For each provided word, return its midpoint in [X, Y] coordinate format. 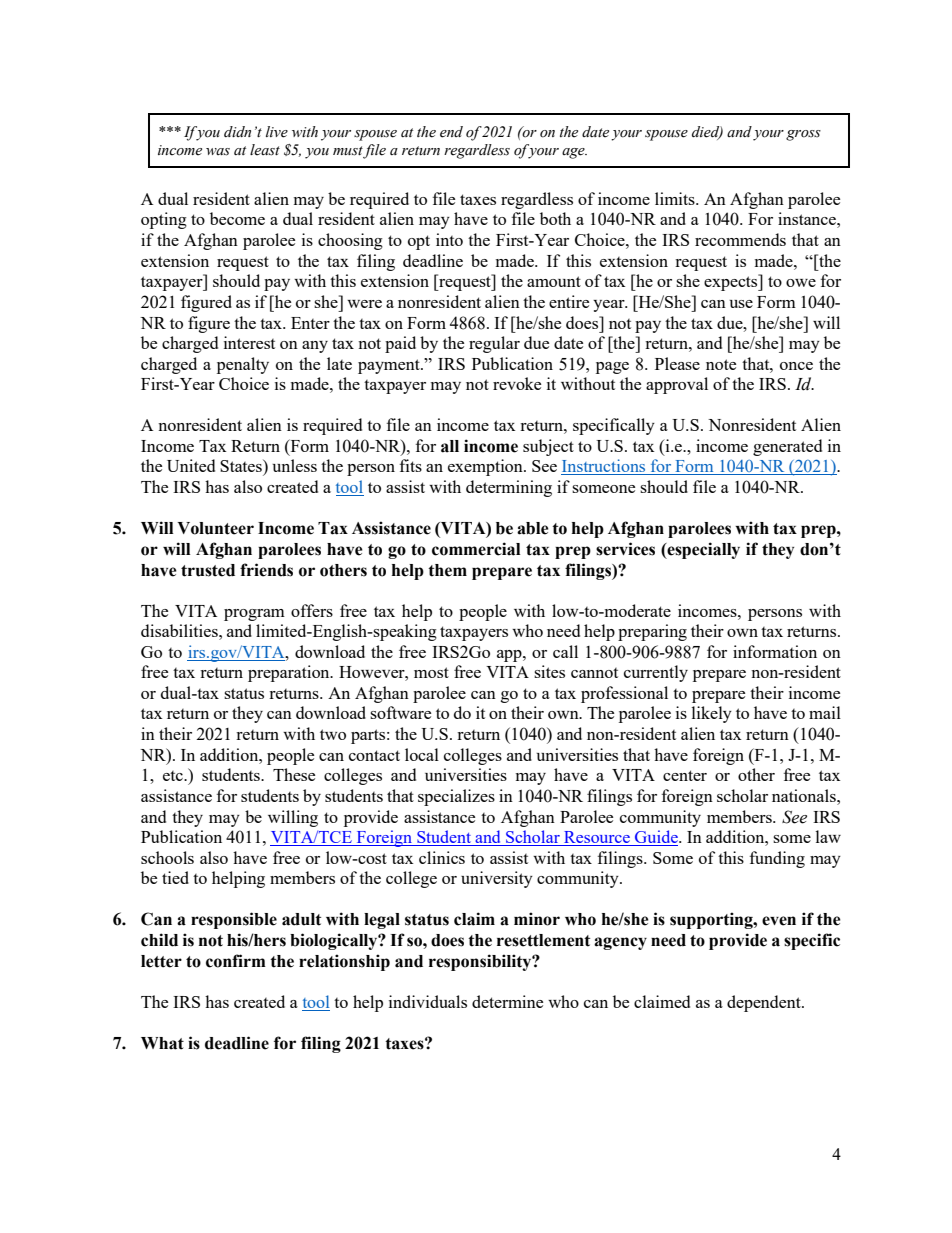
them [447, 570]
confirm [236, 961]
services [625, 549]
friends [266, 570]
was [218, 152]
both [555, 218]
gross [803, 135]
